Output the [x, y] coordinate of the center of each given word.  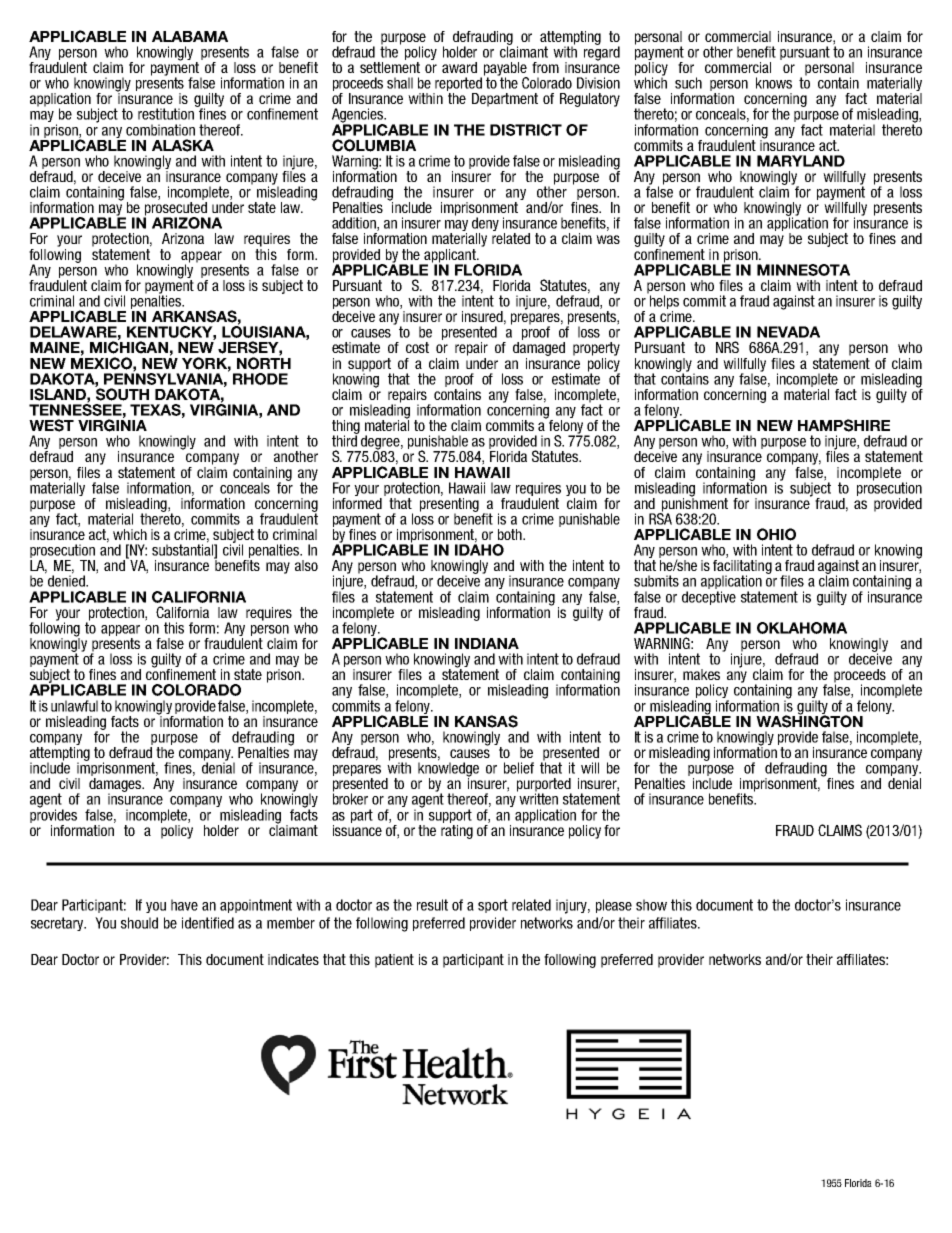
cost [417, 347]
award [459, 67]
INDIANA [487, 643]
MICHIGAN [129, 346]
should [139, 923]
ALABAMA [190, 36]
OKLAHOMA [802, 628]
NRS [727, 347]
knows [774, 83]
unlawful [74, 706]
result [432, 905]
